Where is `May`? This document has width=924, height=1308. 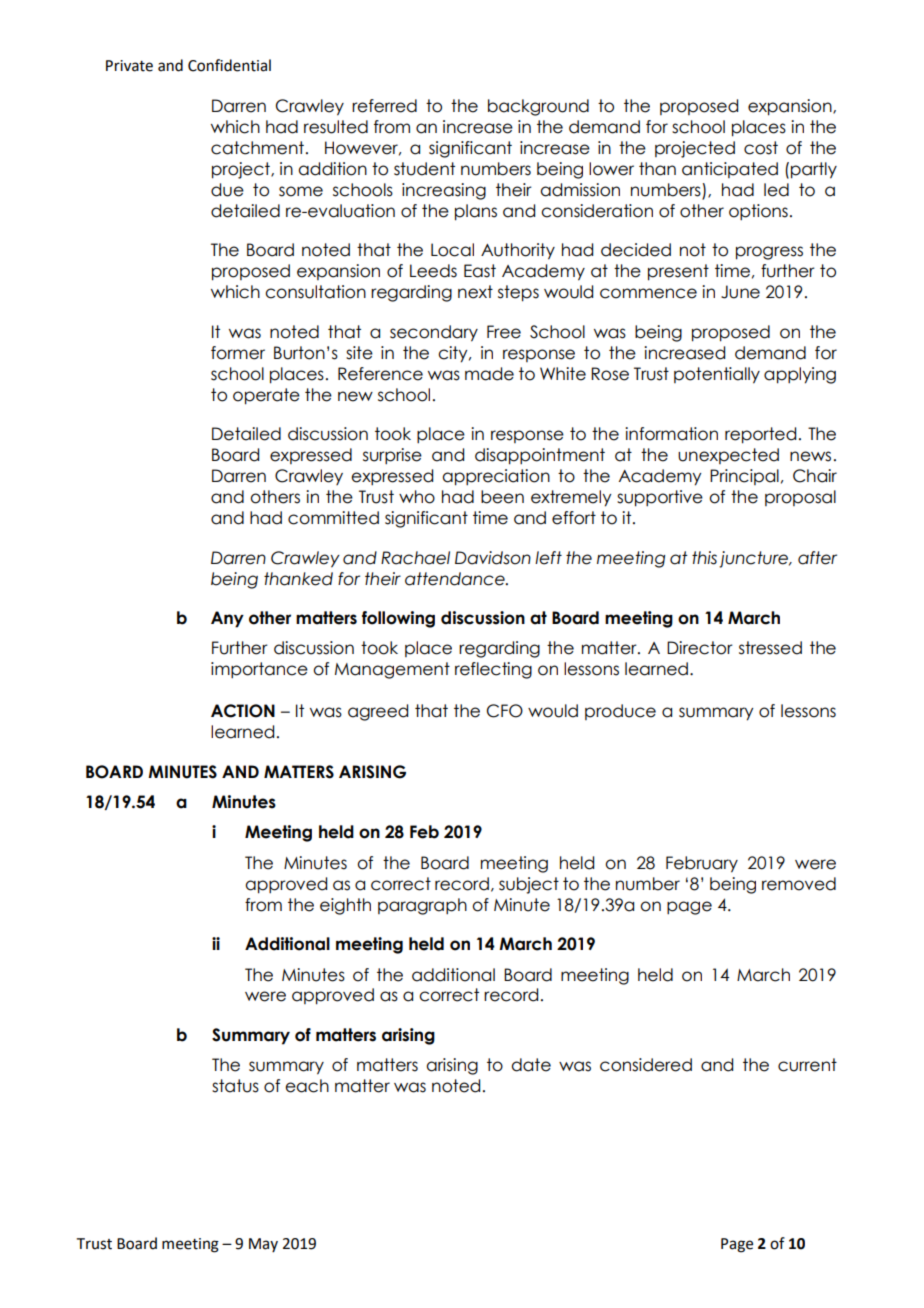 May is located at coordinates (263, 1245).
